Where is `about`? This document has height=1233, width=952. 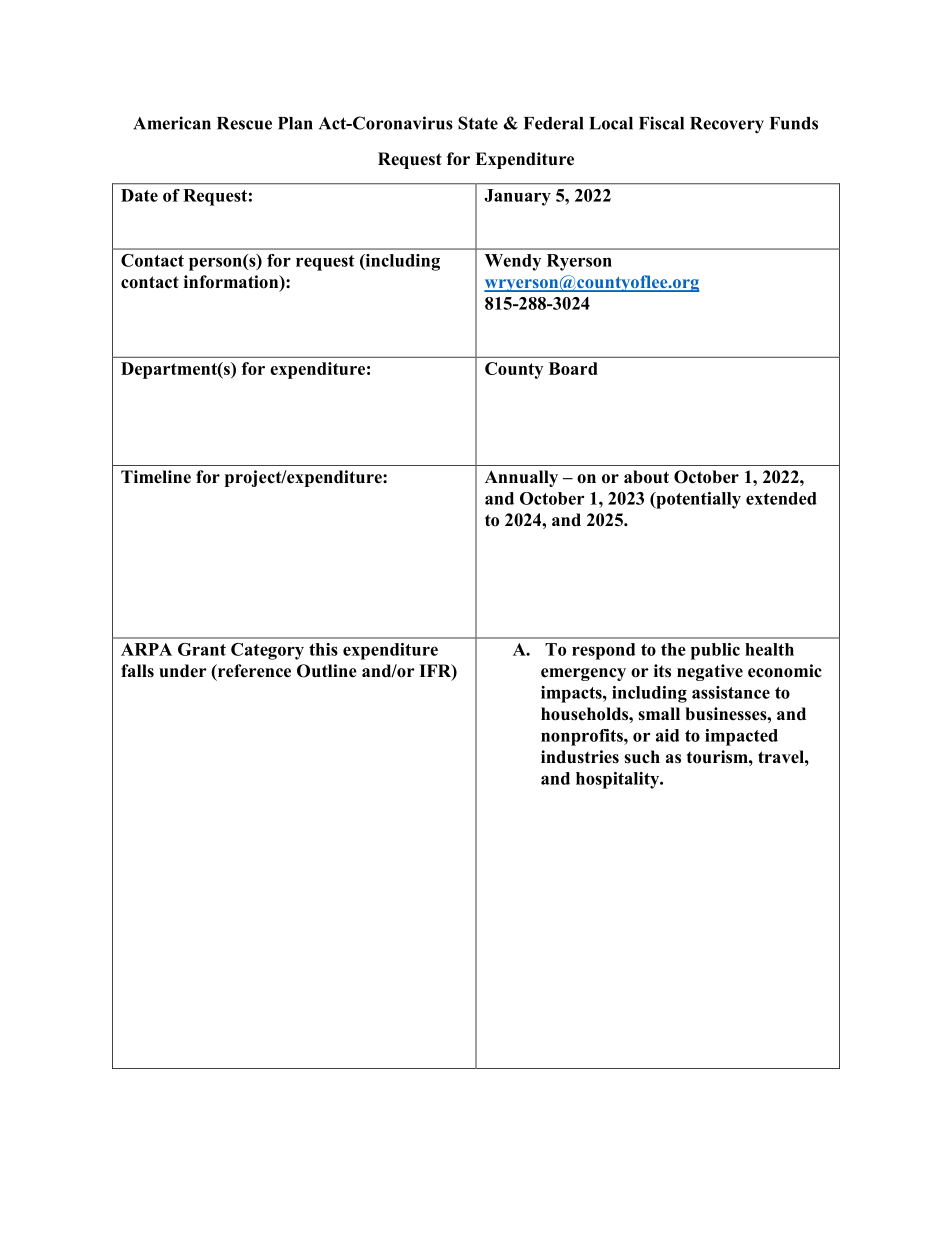
about is located at coordinates (646, 477).
